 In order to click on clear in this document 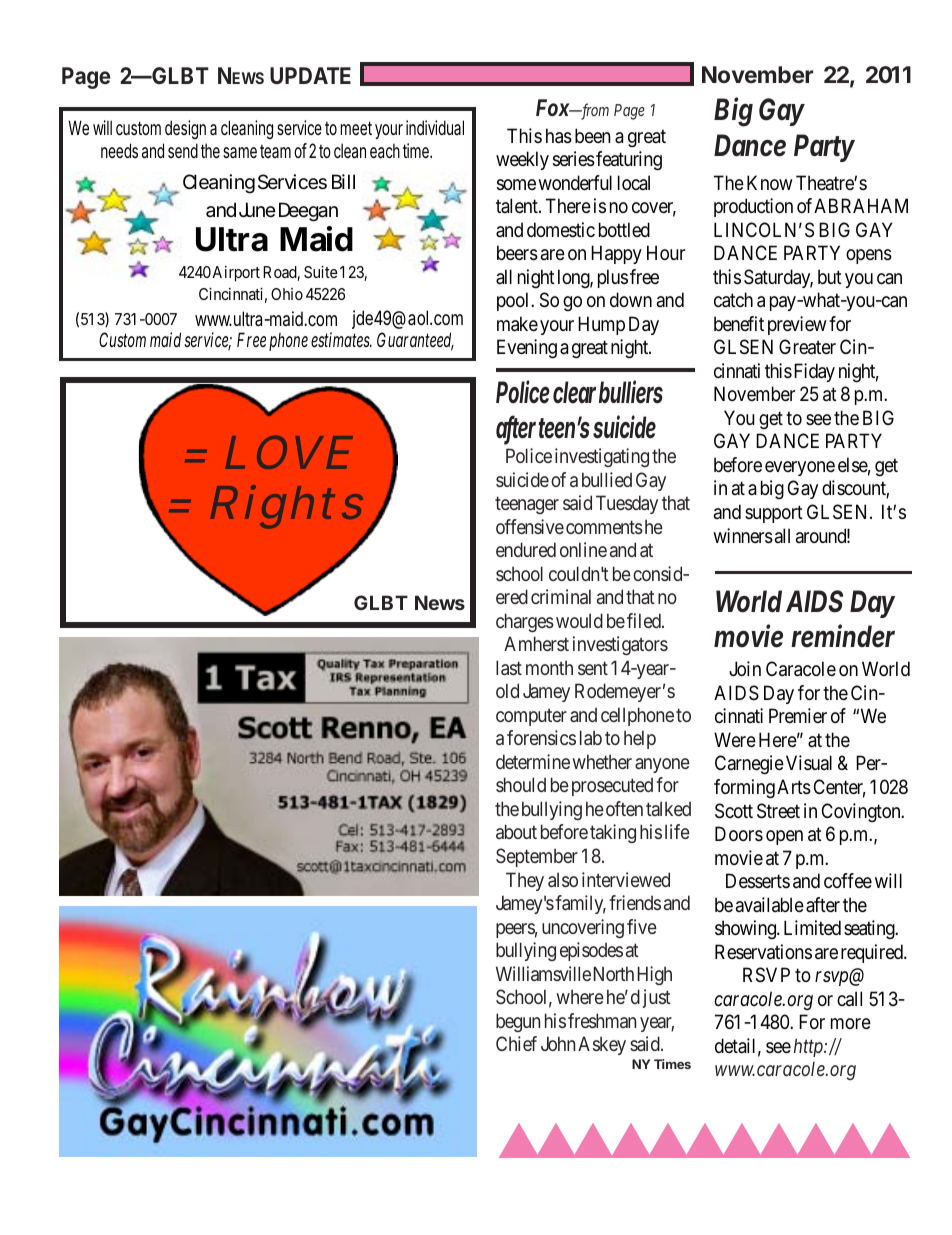, I will do `click(574, 392)`.
